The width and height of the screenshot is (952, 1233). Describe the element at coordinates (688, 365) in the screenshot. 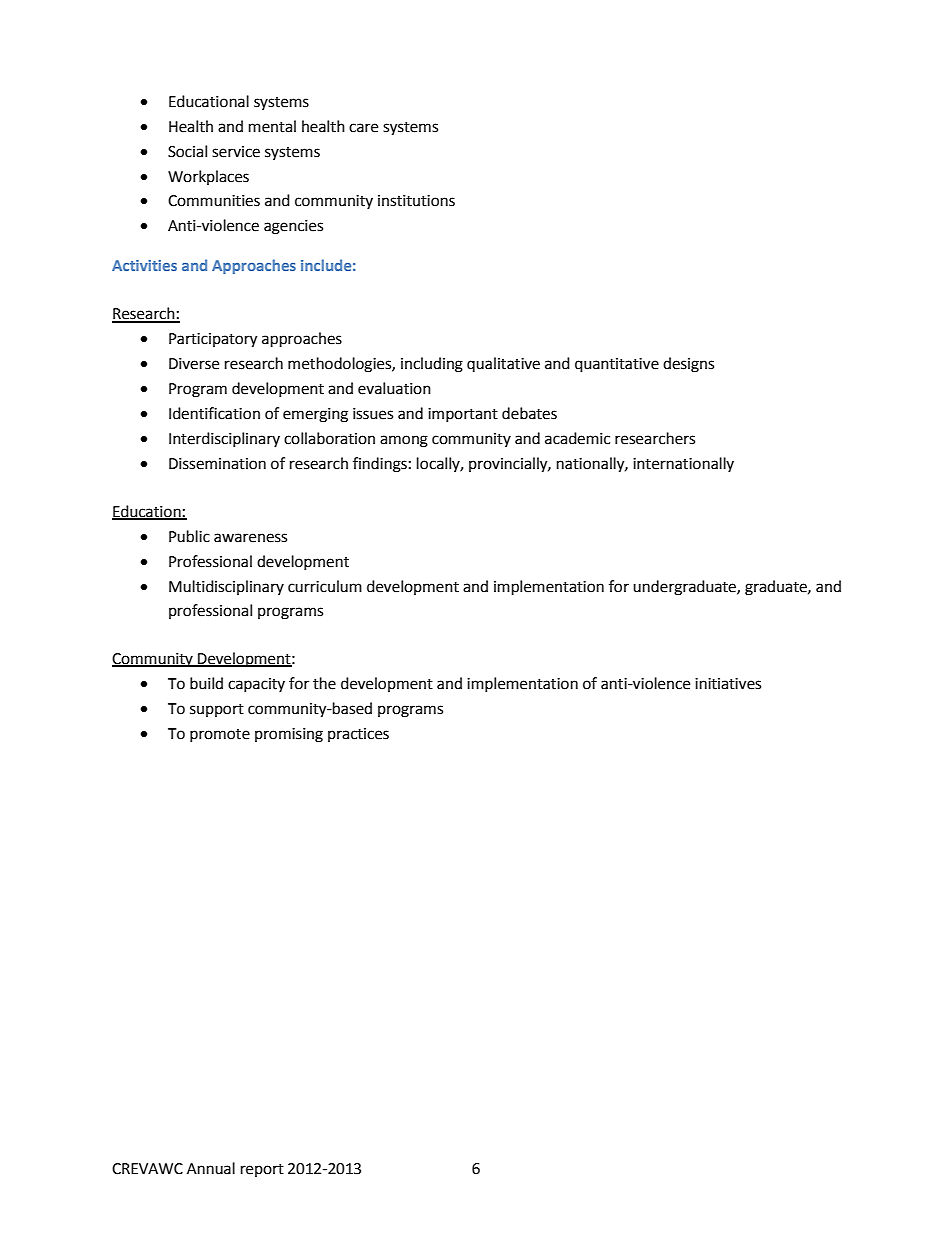

I see `designs` at that location.
